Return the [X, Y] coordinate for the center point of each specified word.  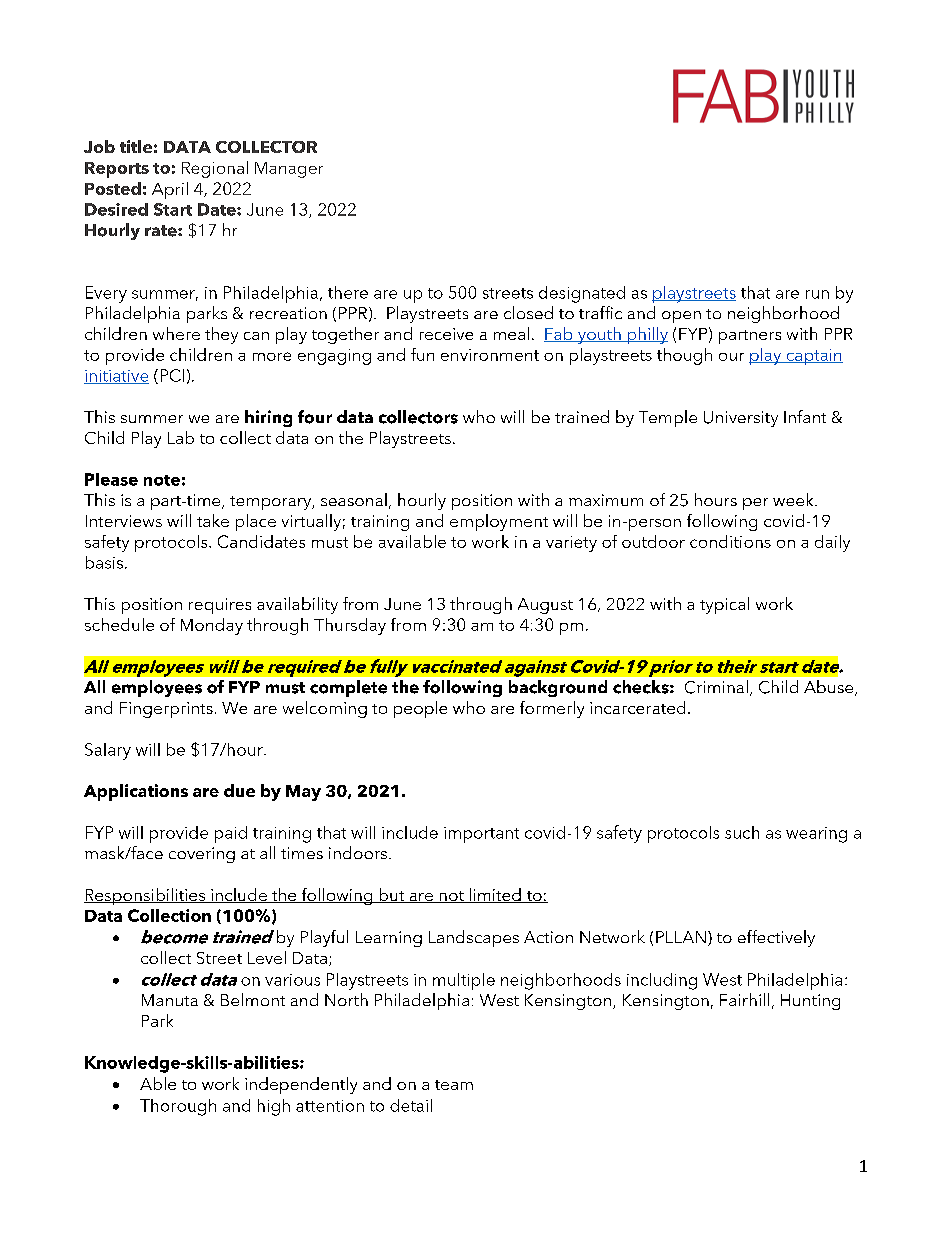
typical [724, 605]
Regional [215, 169]
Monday [212, 626]
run [817, 294]
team [454, 1085]
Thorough [178, 1107]
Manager [289, 170]
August [545, 606]
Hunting [810, 1002]
